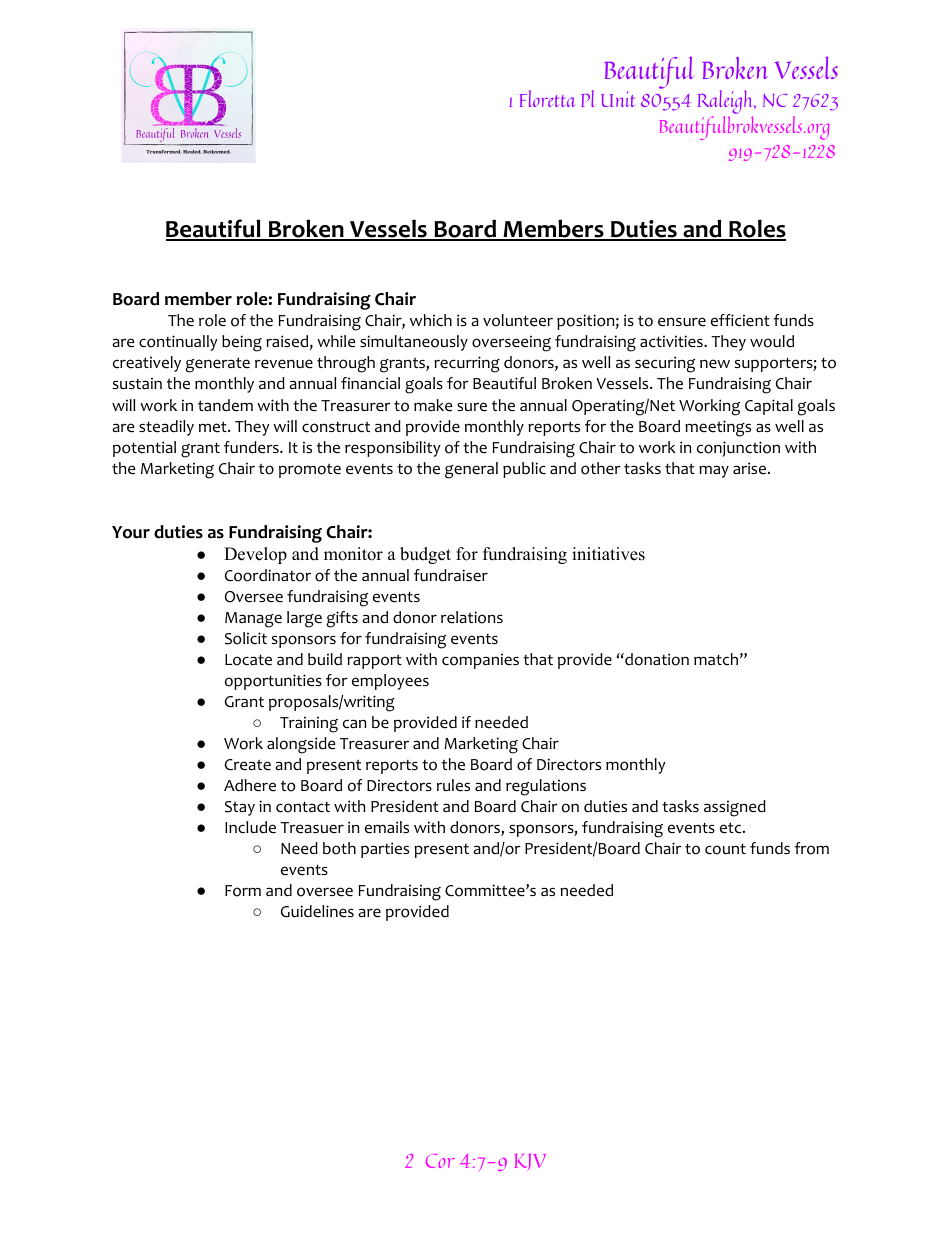 This screenshot has height=1233, width=952. Describe the element at coordinates (811, 848) in the screenshot. I see `from` at that location.
